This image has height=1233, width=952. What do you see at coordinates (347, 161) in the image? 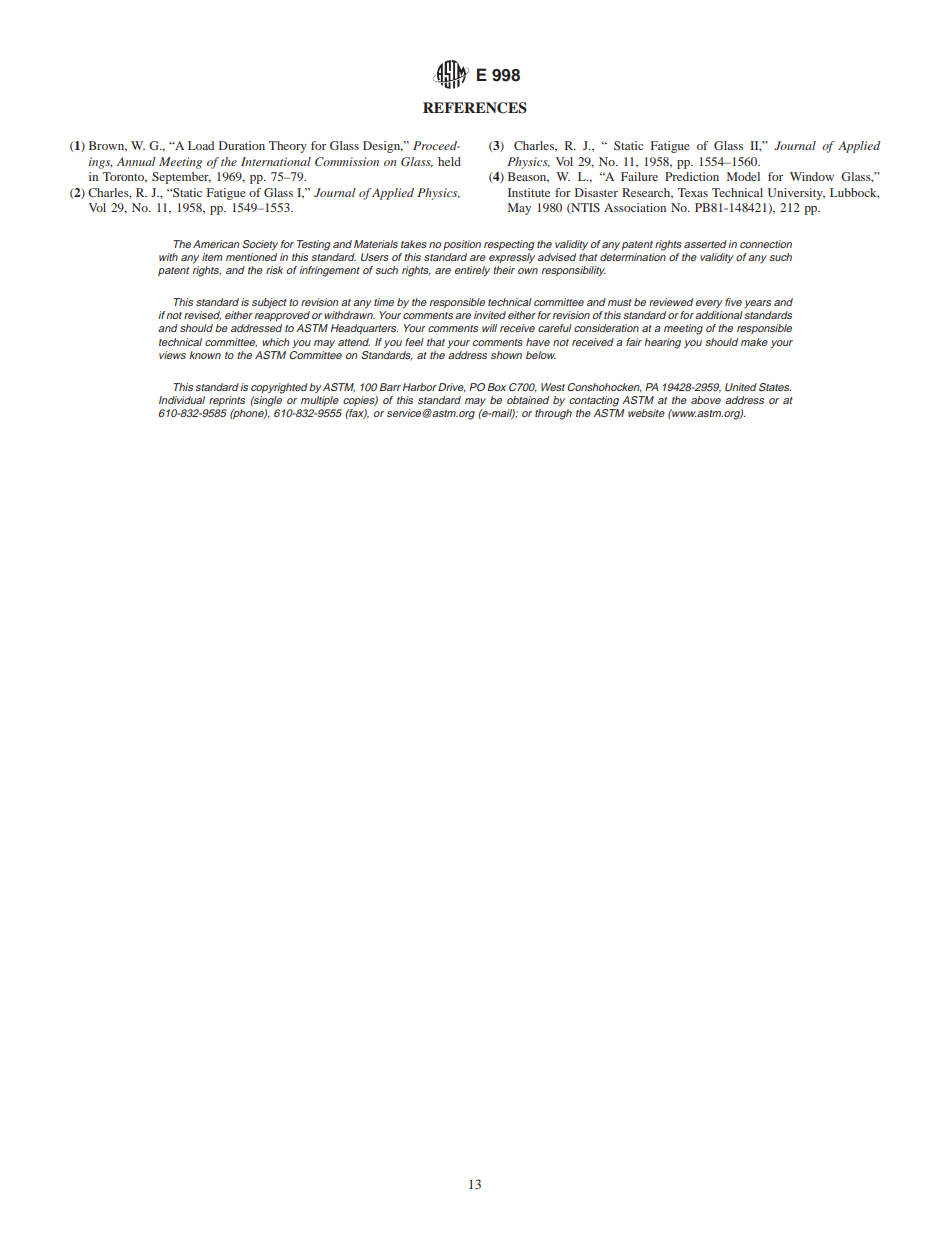
I see `Commission` at bounding box center [347, 161].
